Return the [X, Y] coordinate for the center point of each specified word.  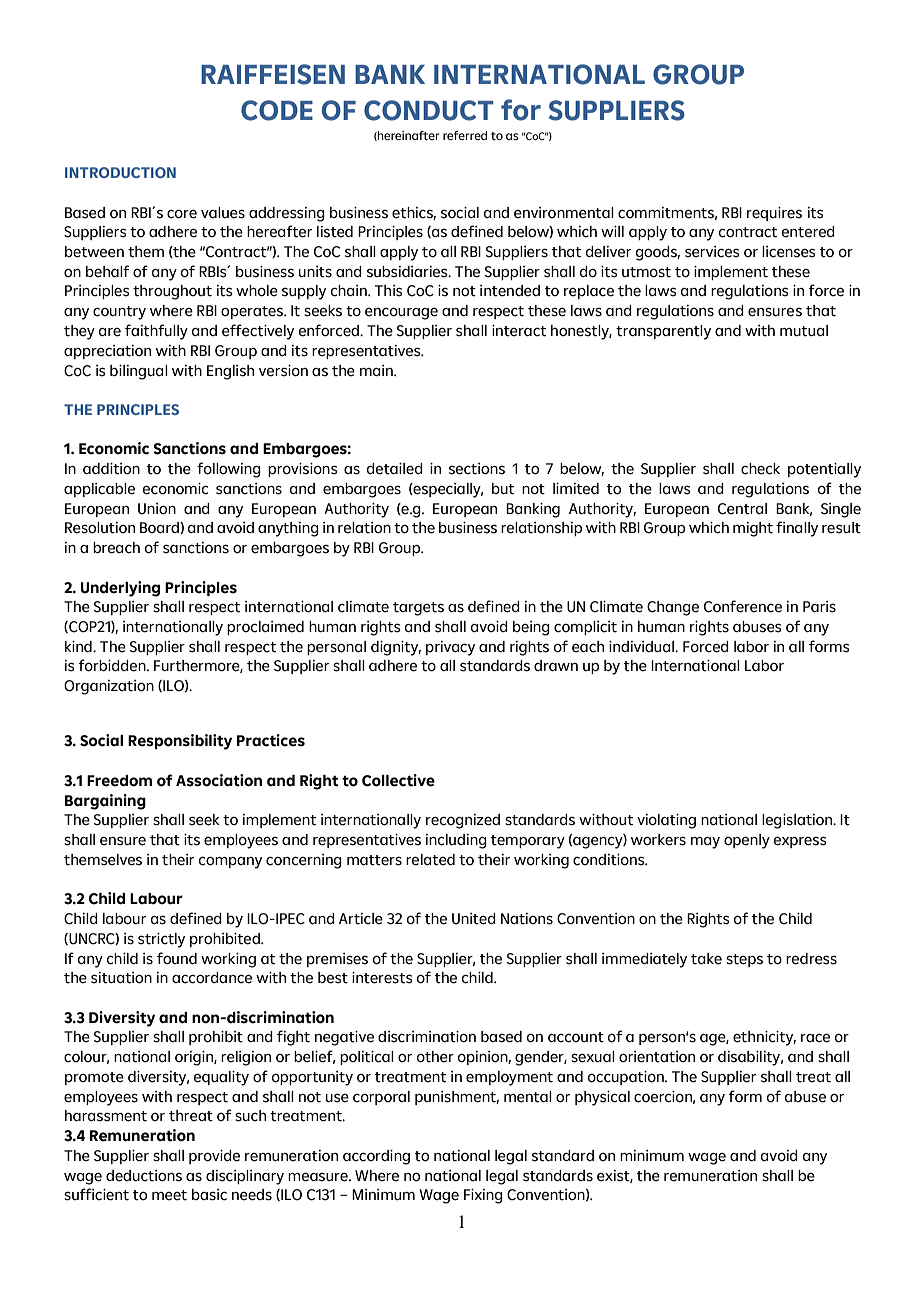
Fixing [483, 1196]
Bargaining [105, 802]
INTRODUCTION [120, 172]
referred [465, 135]
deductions [144, 1176]
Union [157, 509]
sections [477, 469]
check [760, 469]
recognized [463, 821]
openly [747, 841]
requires [774, 213]
